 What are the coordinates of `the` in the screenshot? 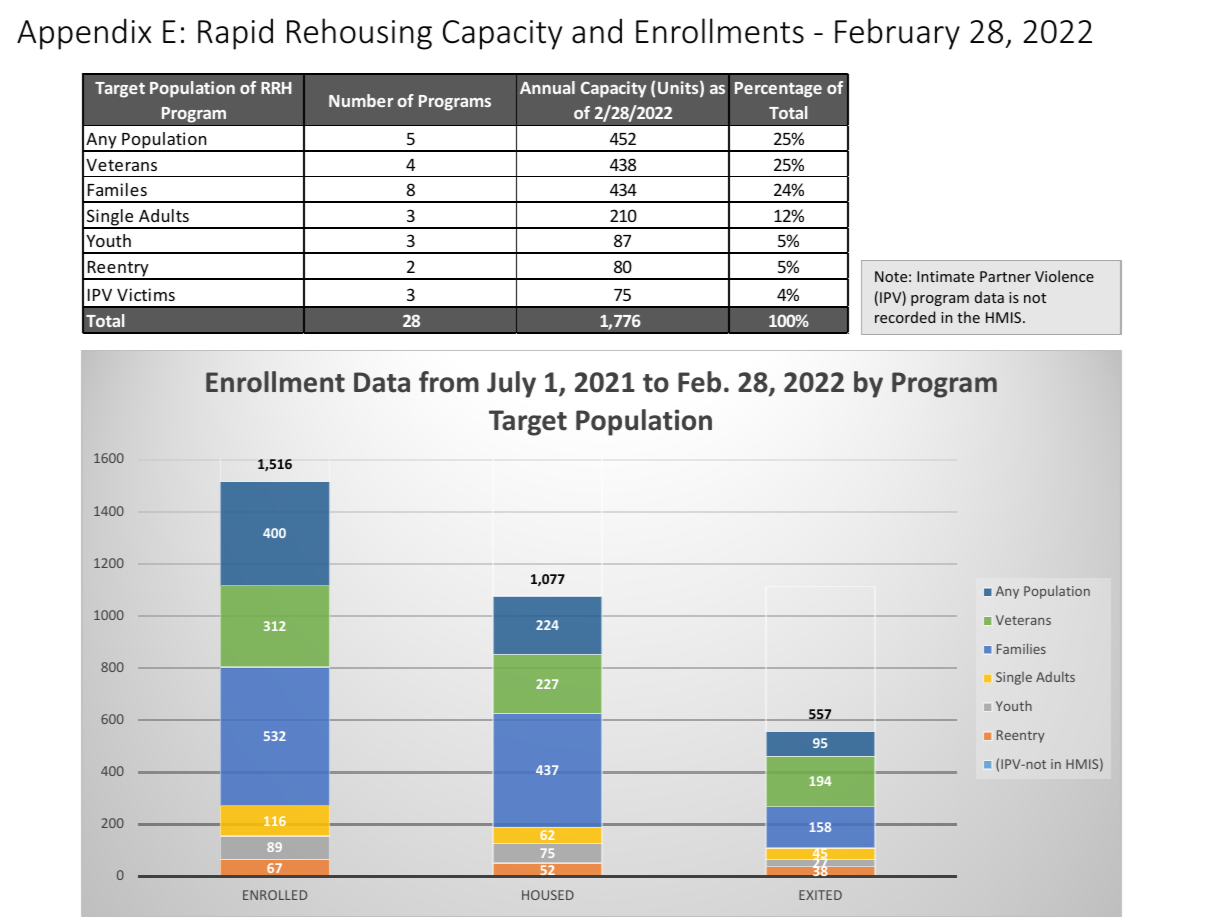 It's located at (968, 317).
